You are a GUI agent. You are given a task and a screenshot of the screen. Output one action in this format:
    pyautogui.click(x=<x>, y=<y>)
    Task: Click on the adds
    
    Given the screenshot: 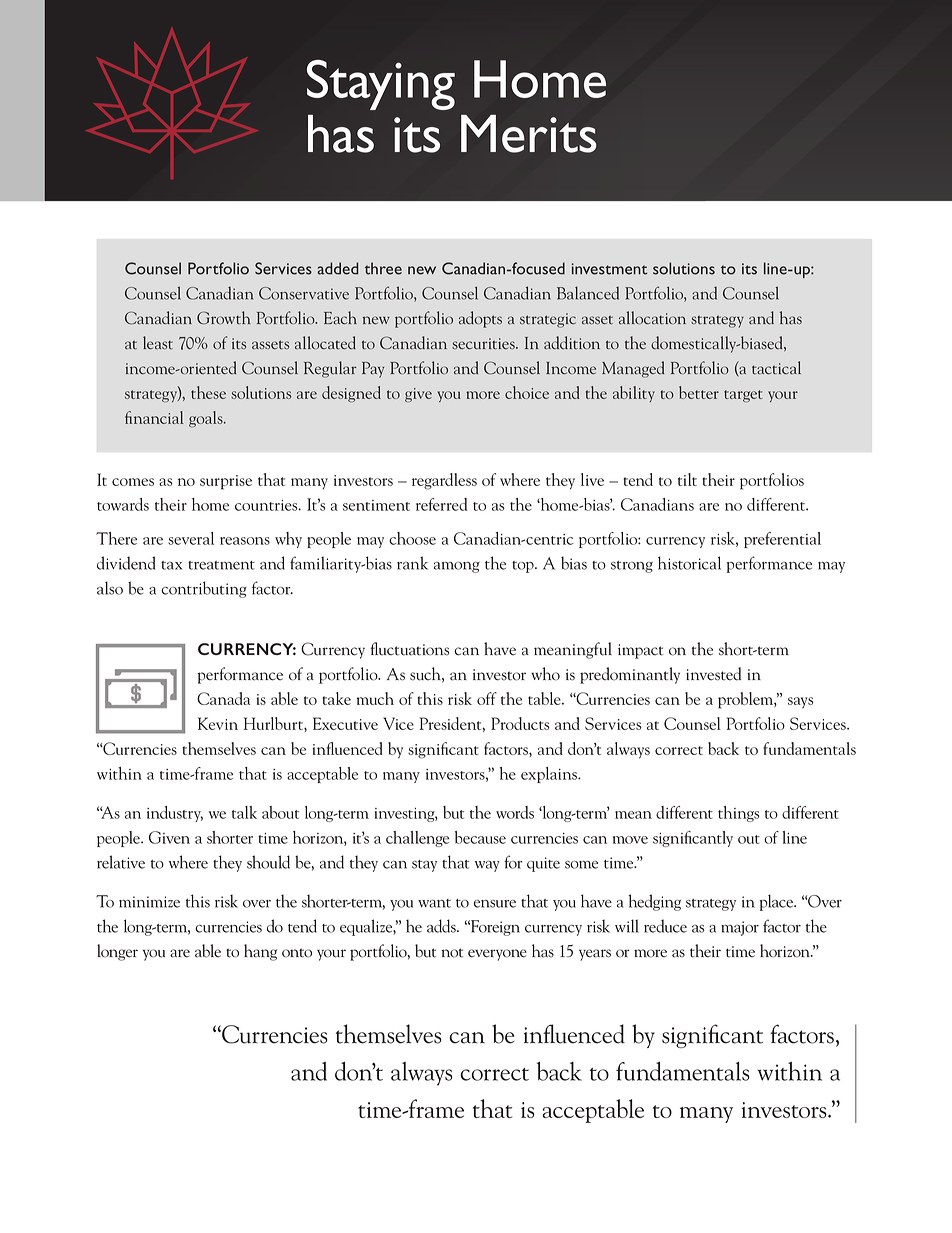 What is the action you would take?
    pyautogui.click(x=442, y=926)
